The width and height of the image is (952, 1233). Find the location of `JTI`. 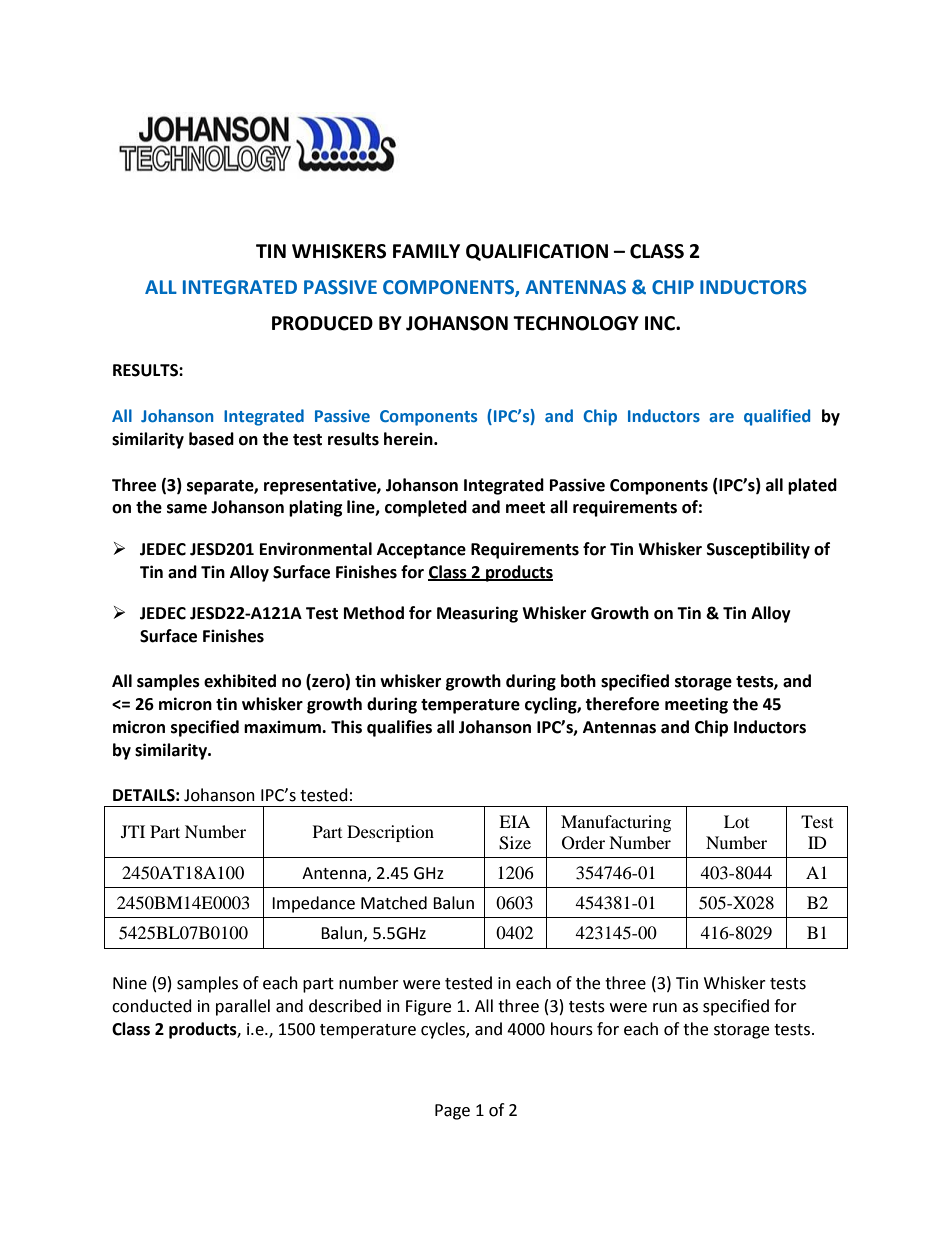

JTI is located at coordinates (133, 831).
